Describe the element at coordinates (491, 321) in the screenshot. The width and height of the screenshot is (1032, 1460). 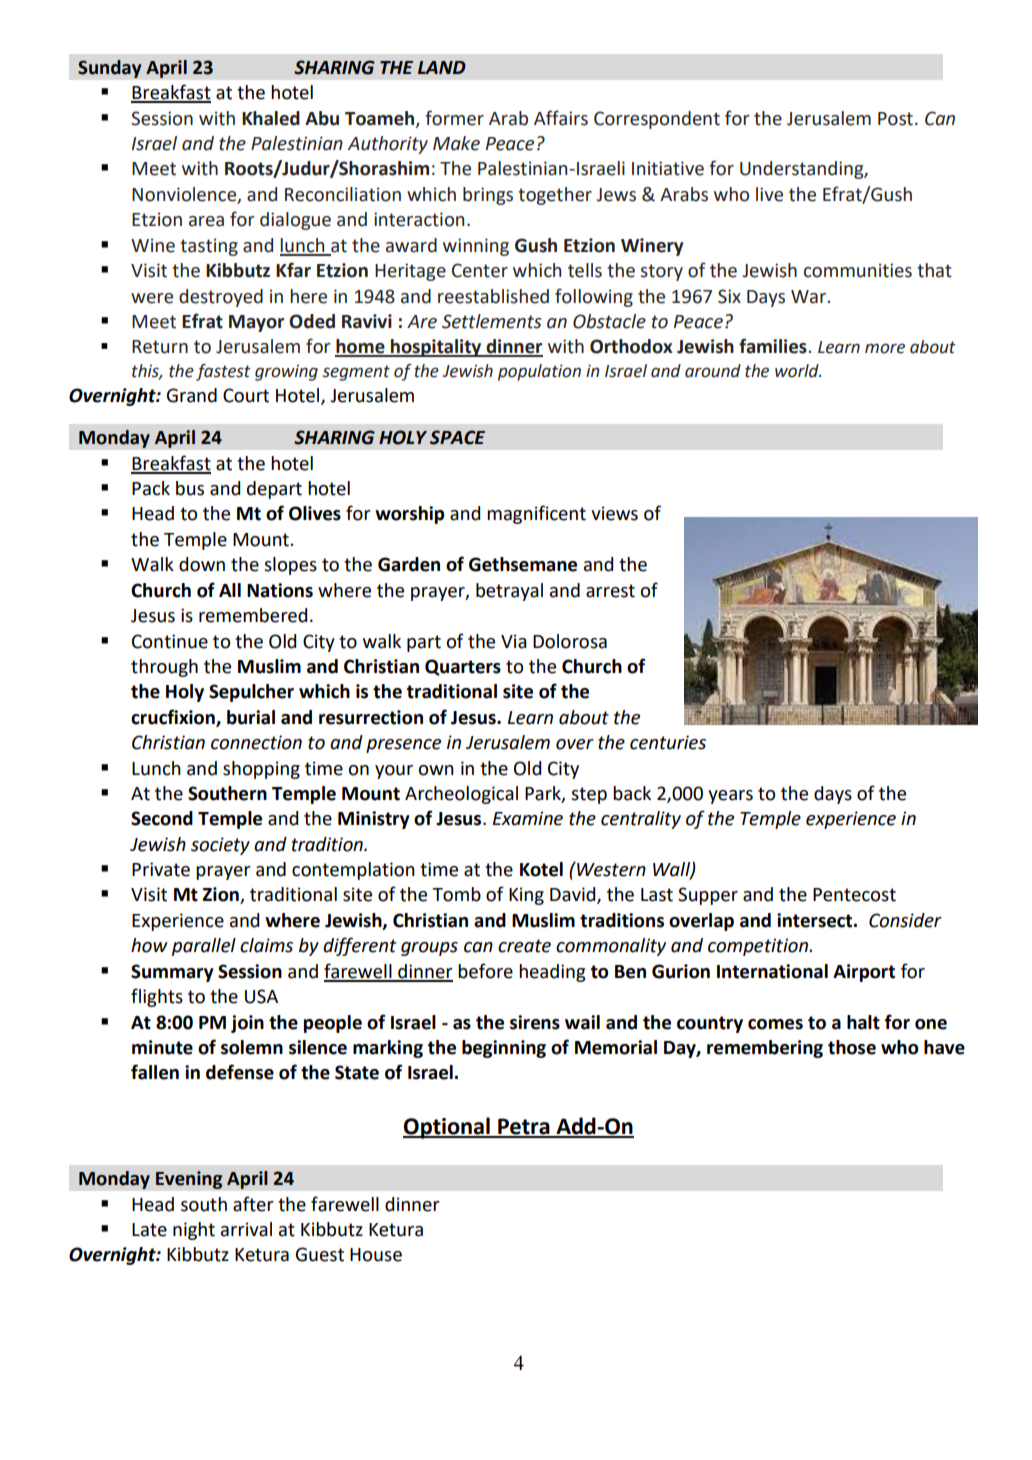
I see `Settlements` at that location.
